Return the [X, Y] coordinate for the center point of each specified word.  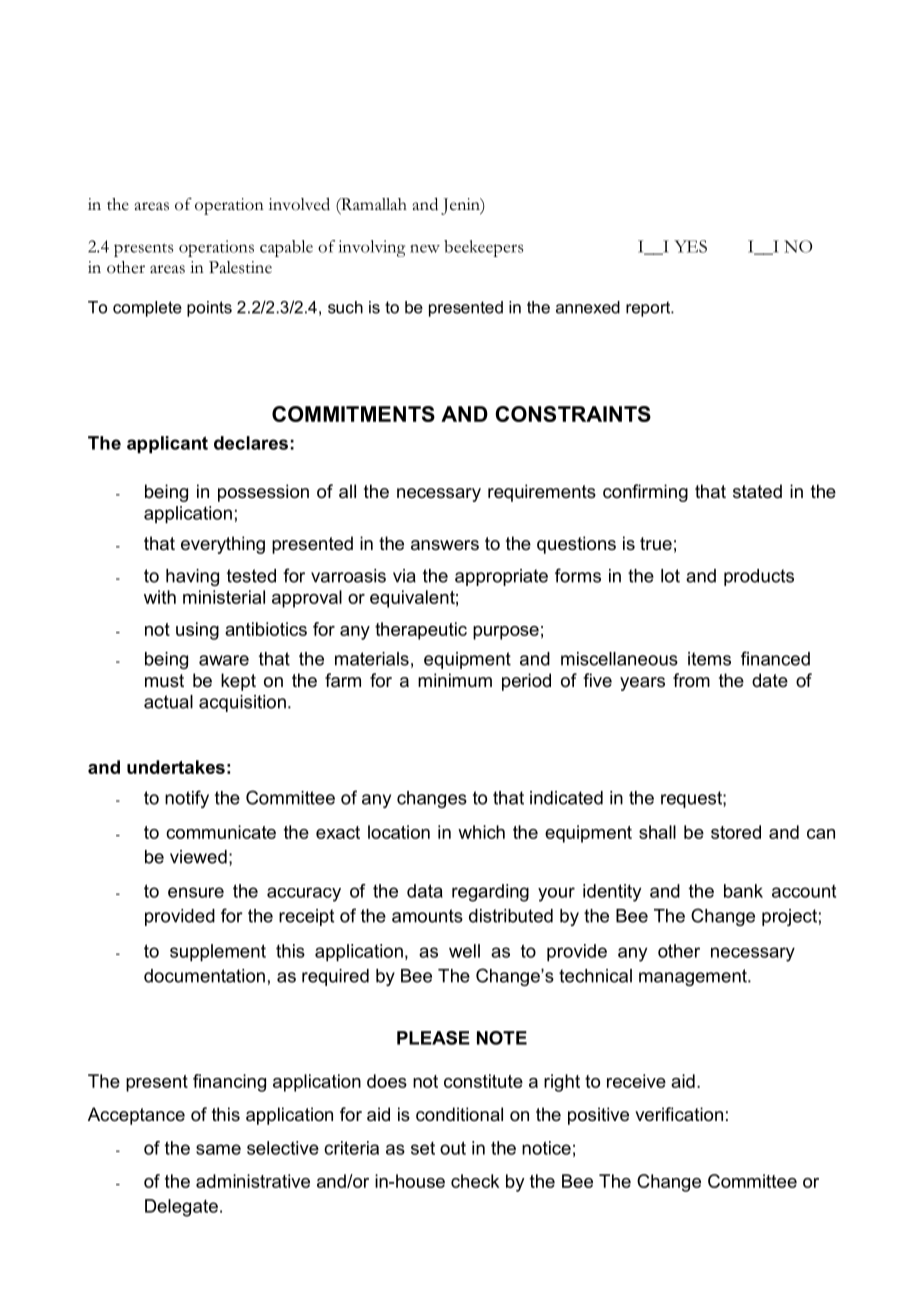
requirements [542, 493]
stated [757, 491]
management [694, 977]
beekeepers [484, 248]
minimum [455, 680]
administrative [253, 1181]
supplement [218, 953]
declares [251, 443]
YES [690, 246]
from [691, 680]
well [464, 951]
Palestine [240, 267]
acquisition [242, 703]
